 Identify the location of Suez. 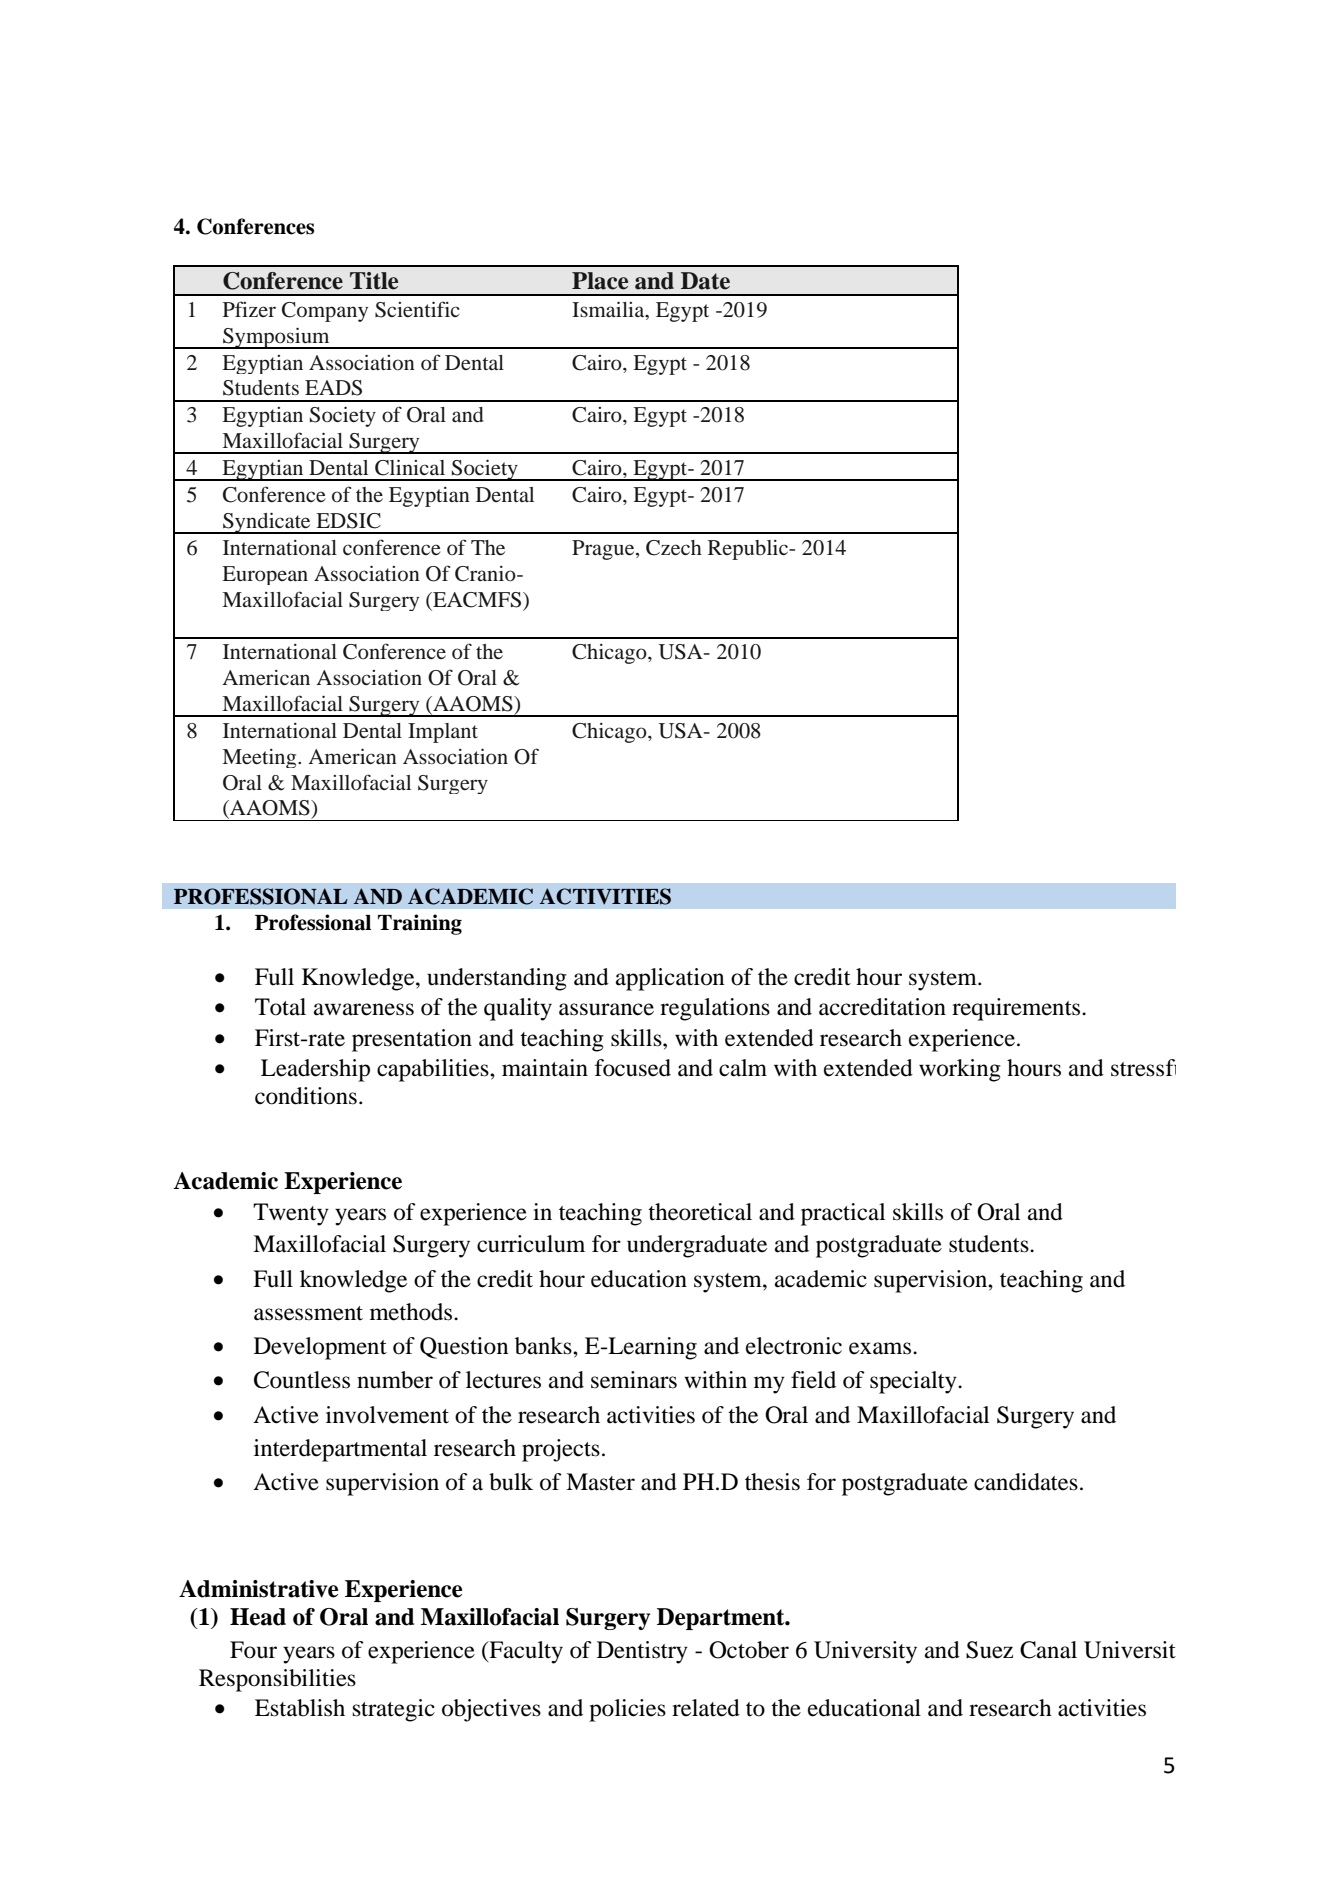
(989, 1650).
